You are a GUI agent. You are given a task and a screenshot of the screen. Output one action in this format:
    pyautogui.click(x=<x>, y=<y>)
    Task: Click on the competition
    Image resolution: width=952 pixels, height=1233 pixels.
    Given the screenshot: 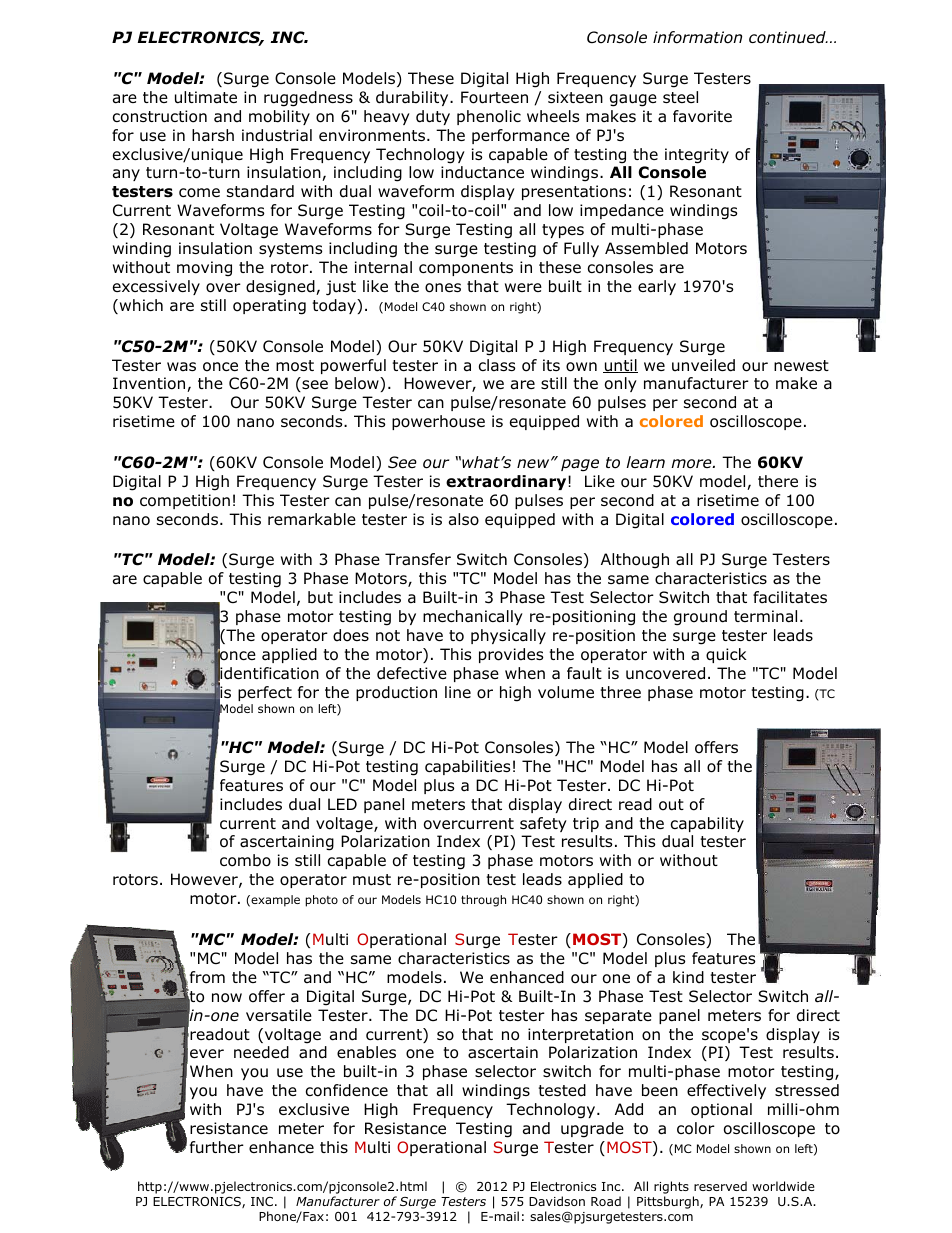 What is the action you would take?
    pyautogui.click(x=185, y=501)
